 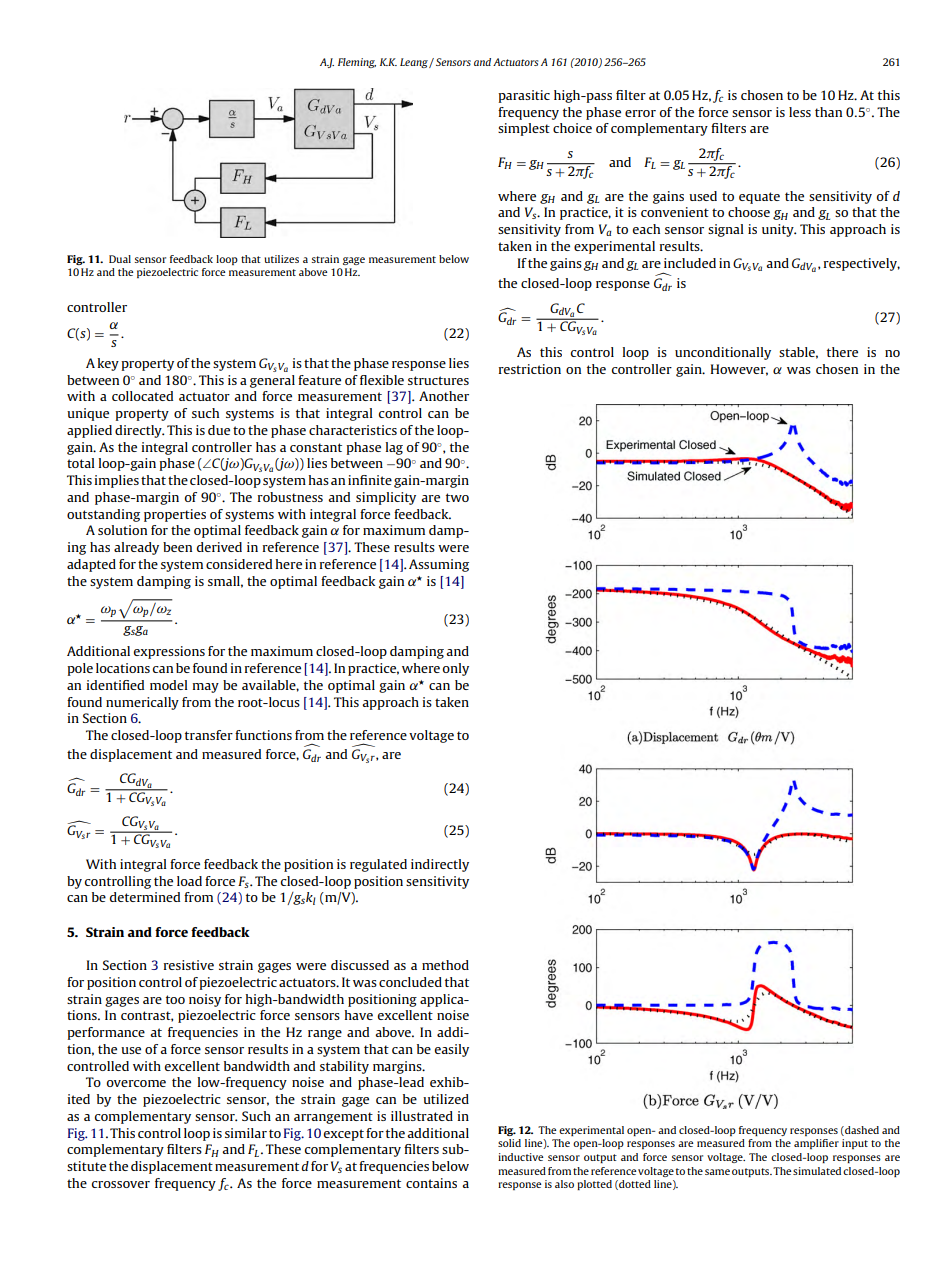 What do you see at coordinates (438, 380) in the screenshot?
I see `structures` at bounding box center [438, 380].
